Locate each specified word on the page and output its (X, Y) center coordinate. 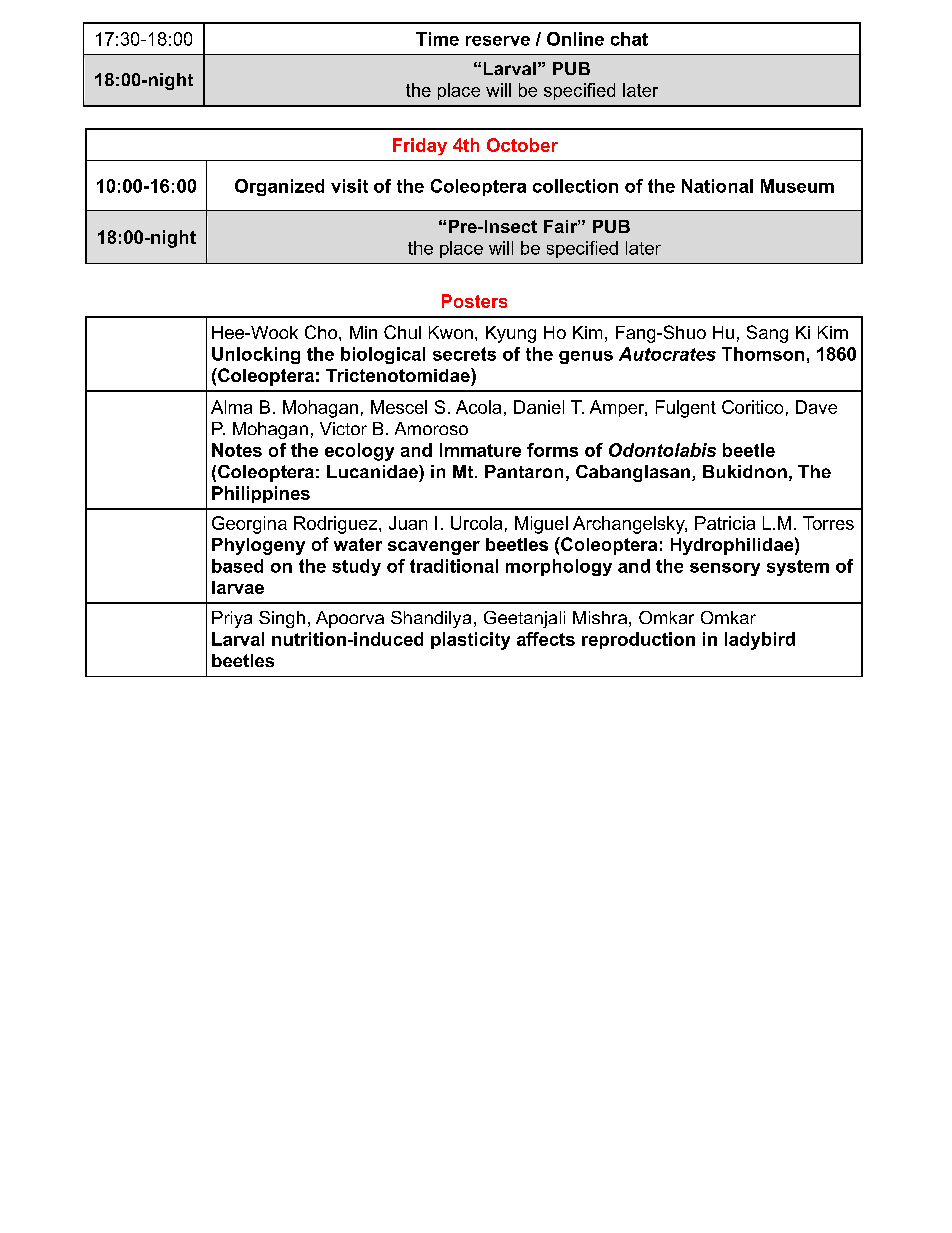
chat (629, 39)
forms (552, 450)
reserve (498, 41)
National (717, 186)
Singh (282, 619)
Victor (343, 428)
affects (546, 639)
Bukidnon (745, 471)
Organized (279, 187)
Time (437, 39)
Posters (474, 301)
